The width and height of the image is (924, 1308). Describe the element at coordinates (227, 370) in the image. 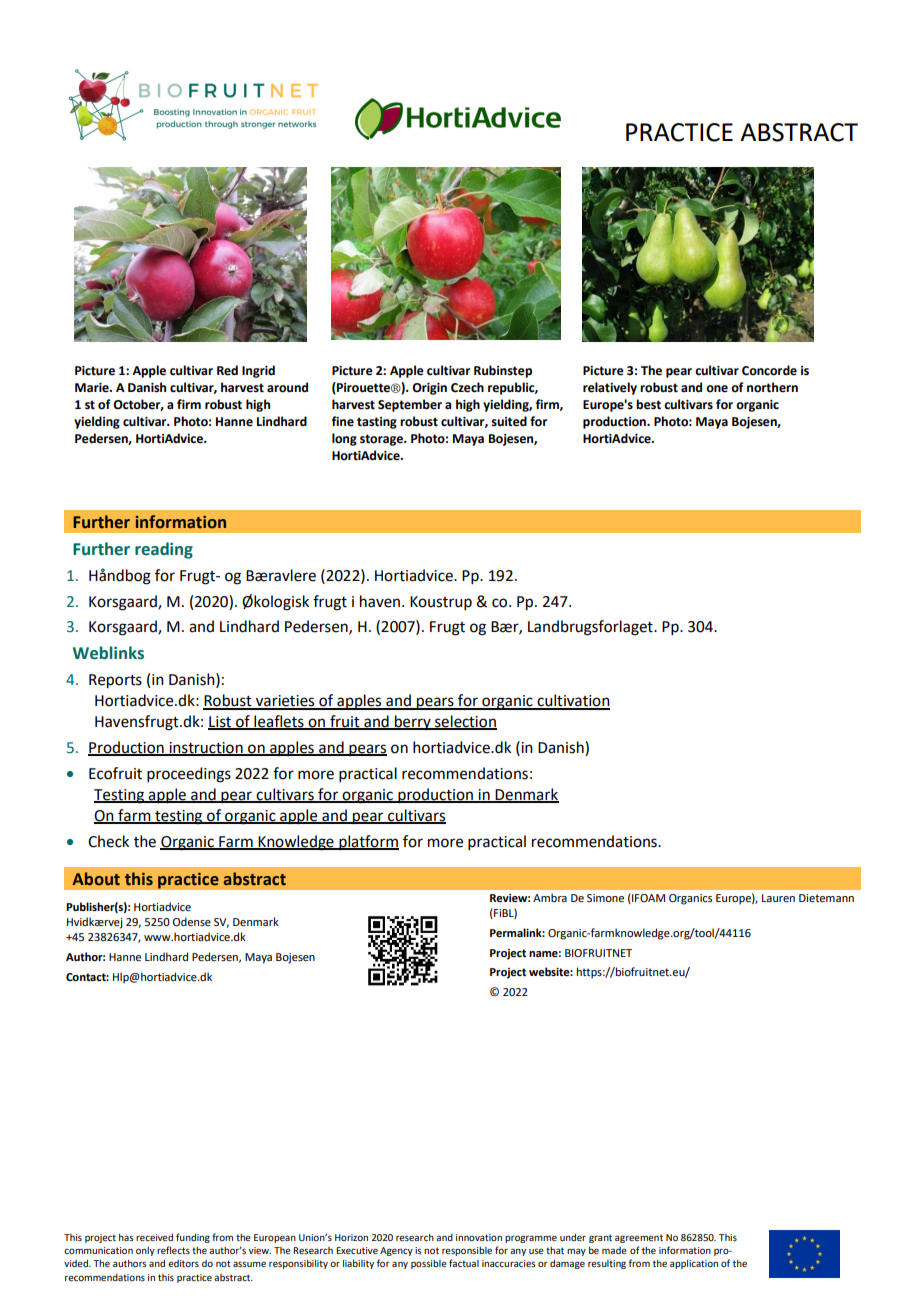

I see `Red` at that location.
